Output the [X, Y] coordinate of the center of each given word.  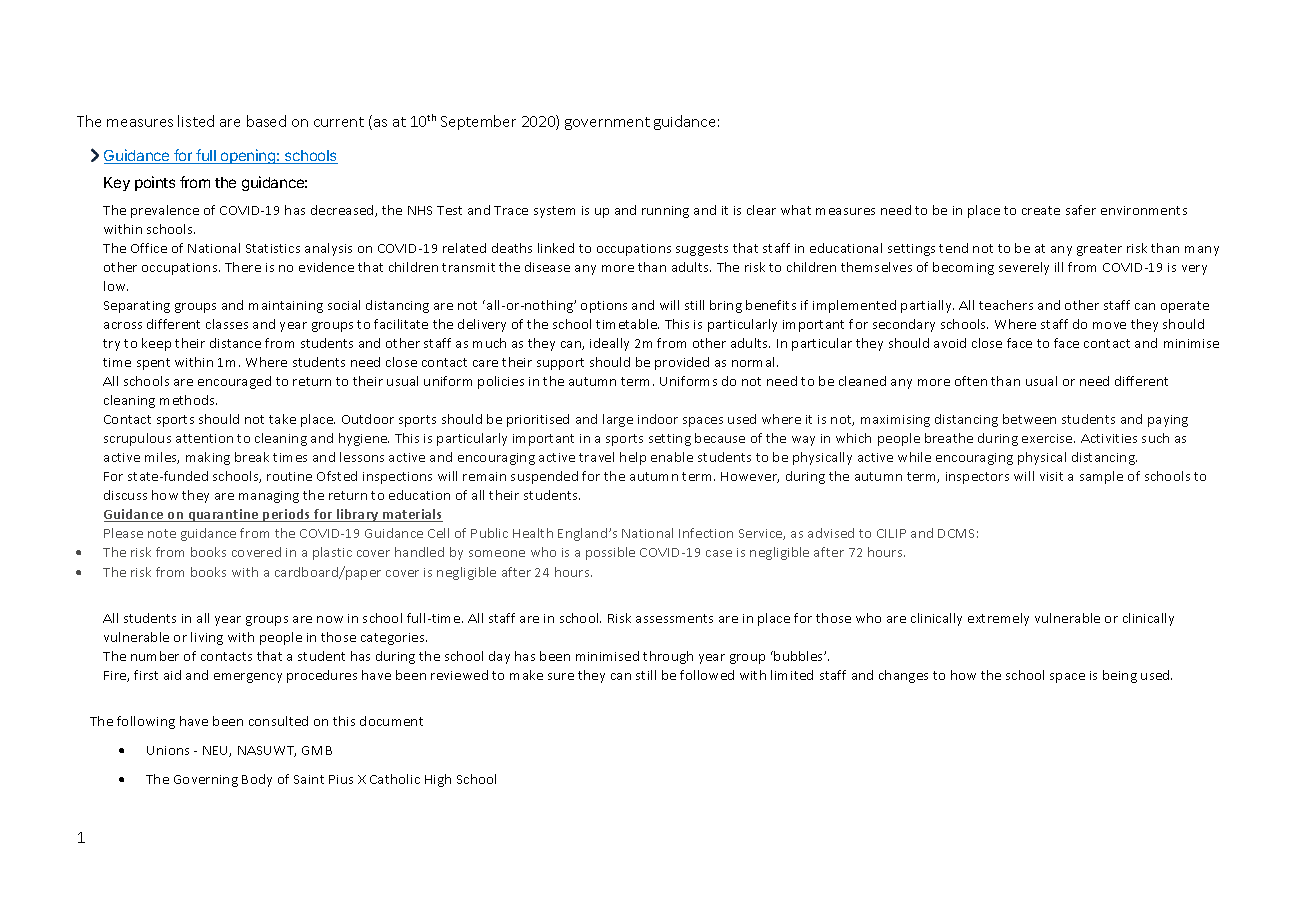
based [266, 121]
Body [257, 780]
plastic [332, 553]
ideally [609, 344]
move [1109, 325]
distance [235, 343]
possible [610, 553]
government [607, 123]
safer [1081, 210]
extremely [998, 619]
